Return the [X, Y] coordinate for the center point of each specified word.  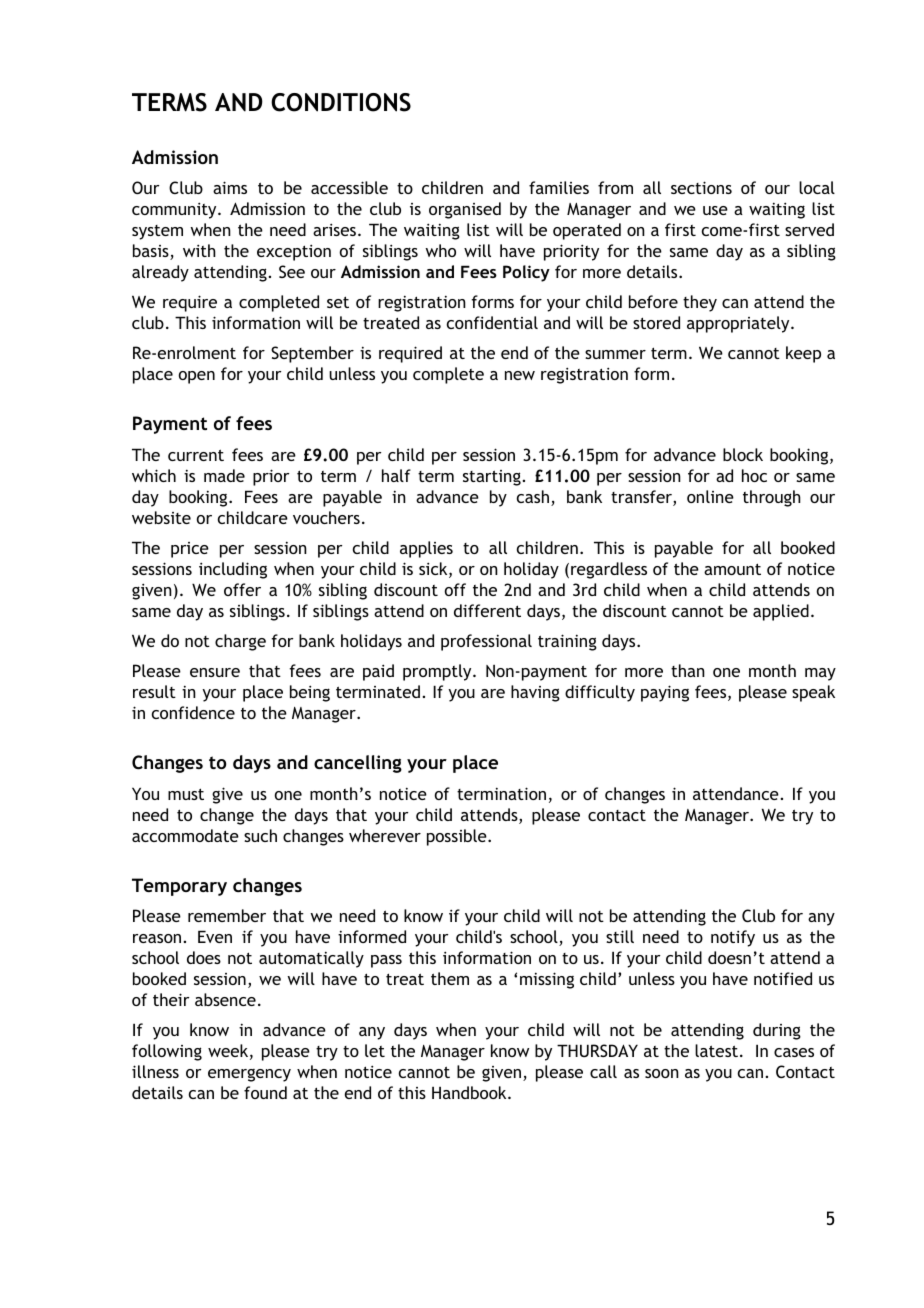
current [196, 455]
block [743, 454]
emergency [249, 1075]
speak [813, 693]
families [559, 187]
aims [230, 187]
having [535, 693]
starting [492, 478]
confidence [193, 712]
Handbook [470, 1092]
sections [701, 187]
